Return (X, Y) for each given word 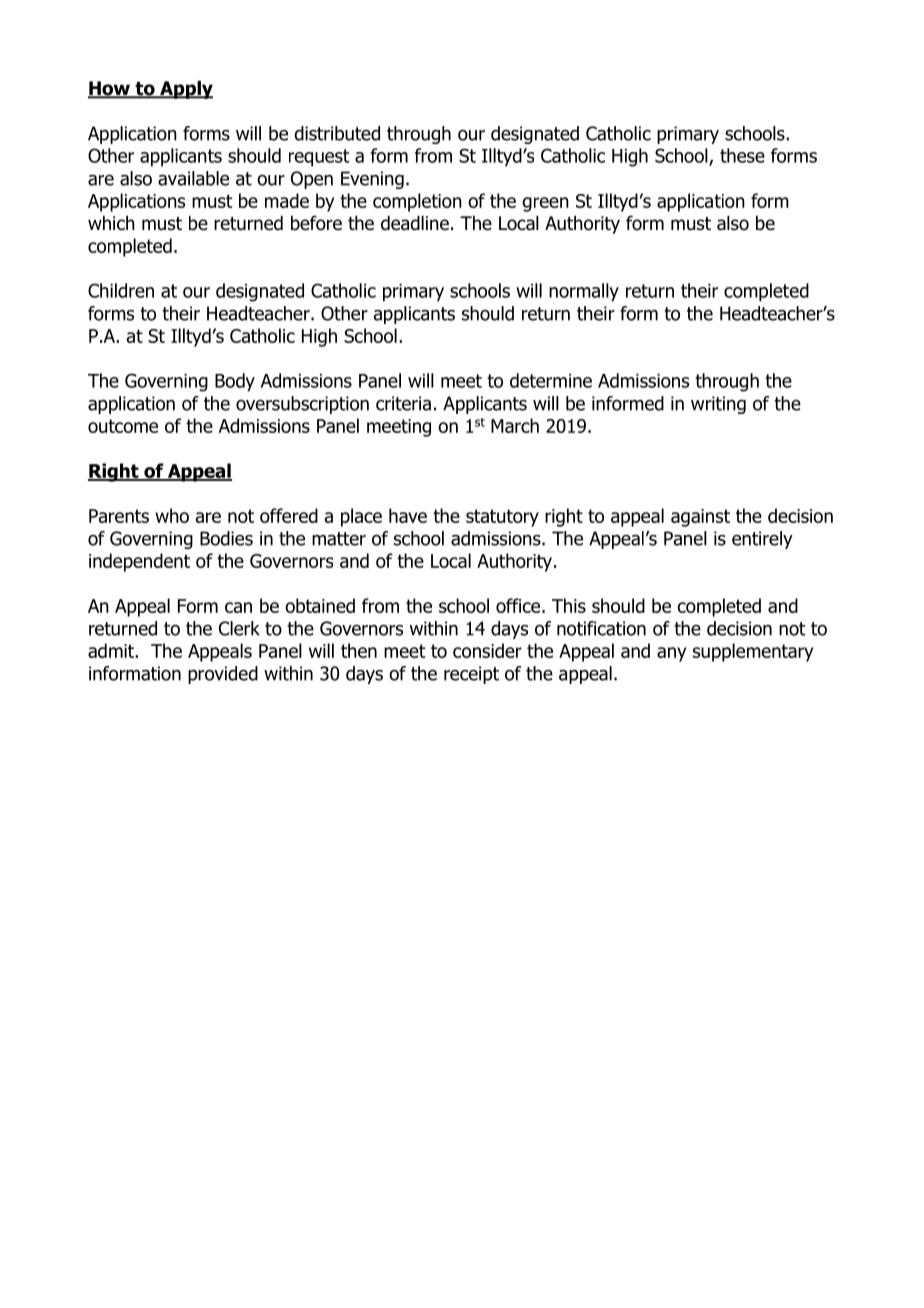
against (700, 518)
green (545, 204)
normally (584, 292)
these (742, 155)
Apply (185, 90)
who (172, 515)
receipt (471, 675)
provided (223, 675)
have (408, 515)
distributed (337, 133)
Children (121, 290)
